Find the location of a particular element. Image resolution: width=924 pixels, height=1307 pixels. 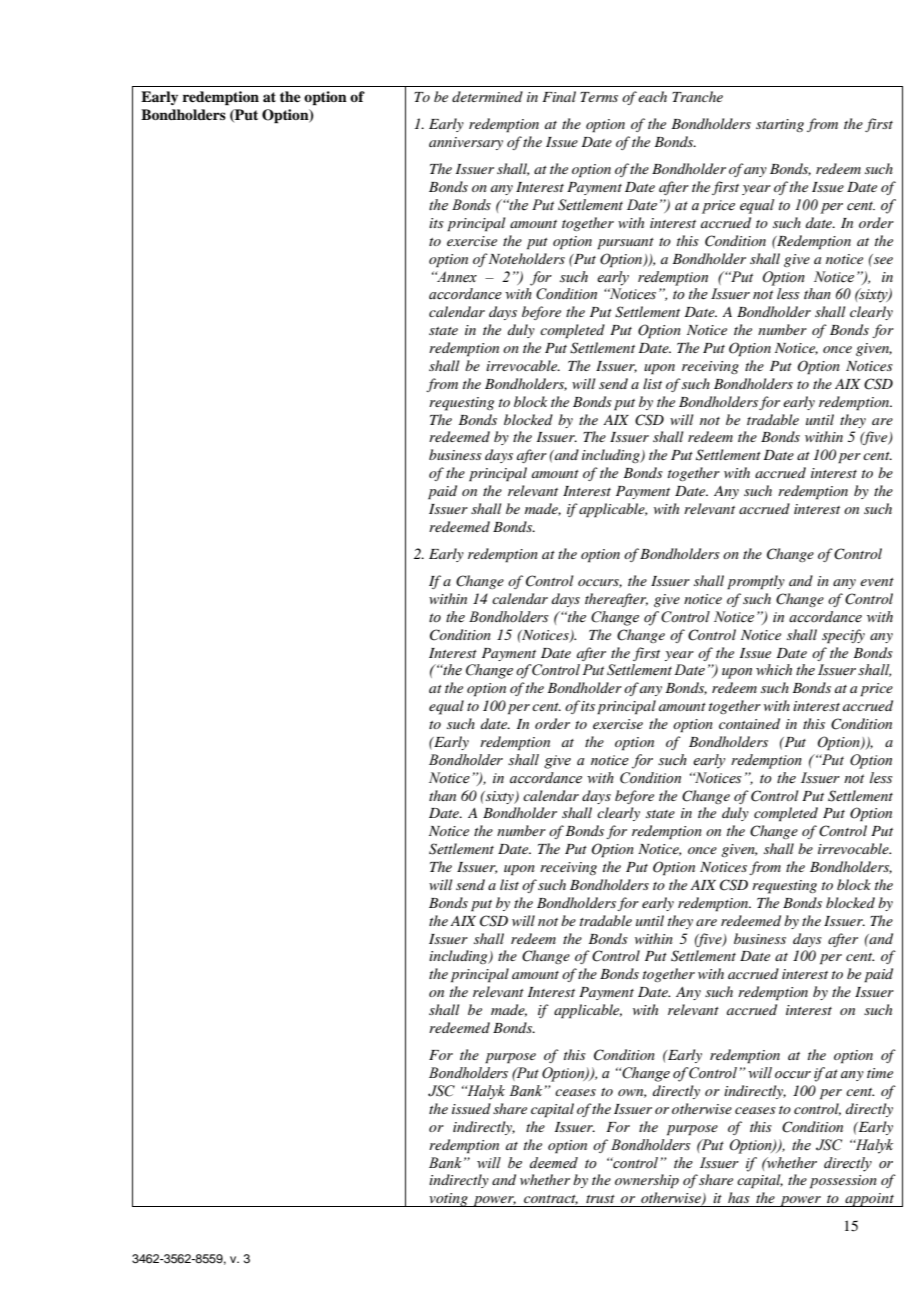

specify is located at coordinates (843, 636).
